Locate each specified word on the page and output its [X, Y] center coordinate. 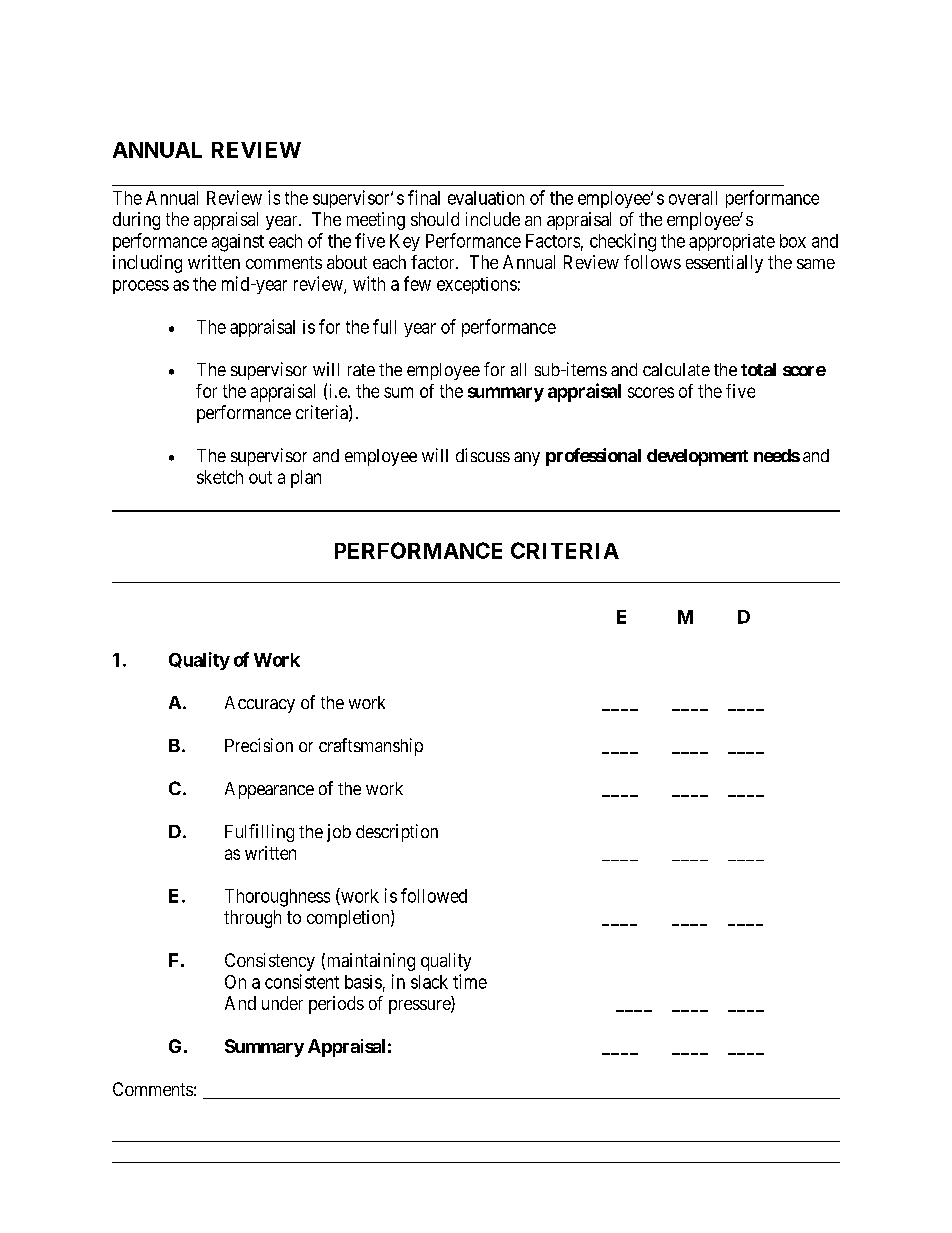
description [397, 833]
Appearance [269, 790]
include [493, 219]
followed [434, 895]
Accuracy [260, 704]
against [238, 243]
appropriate [732, 242]
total [758, 369]
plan [306, 479]
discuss [483, 455]
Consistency [270, 962]
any [527, 459]
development [697, 457]
